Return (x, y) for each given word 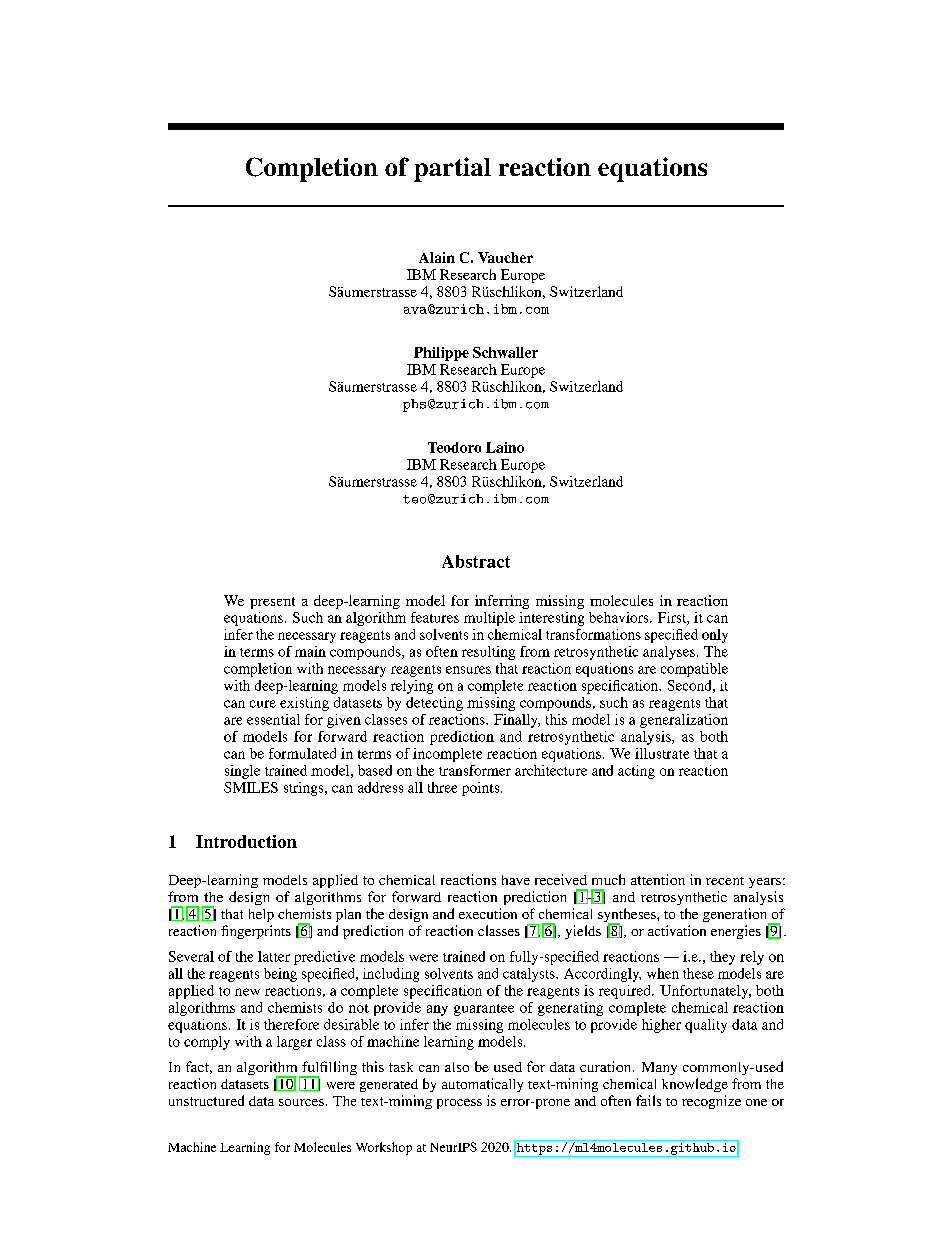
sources (301, 1102)
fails (648, 1100)
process (459, 1104)
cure (263, 704)
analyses (669, 653)
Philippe (441, 354)
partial (452, 169)
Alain (437, 257)
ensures (468, 670)
